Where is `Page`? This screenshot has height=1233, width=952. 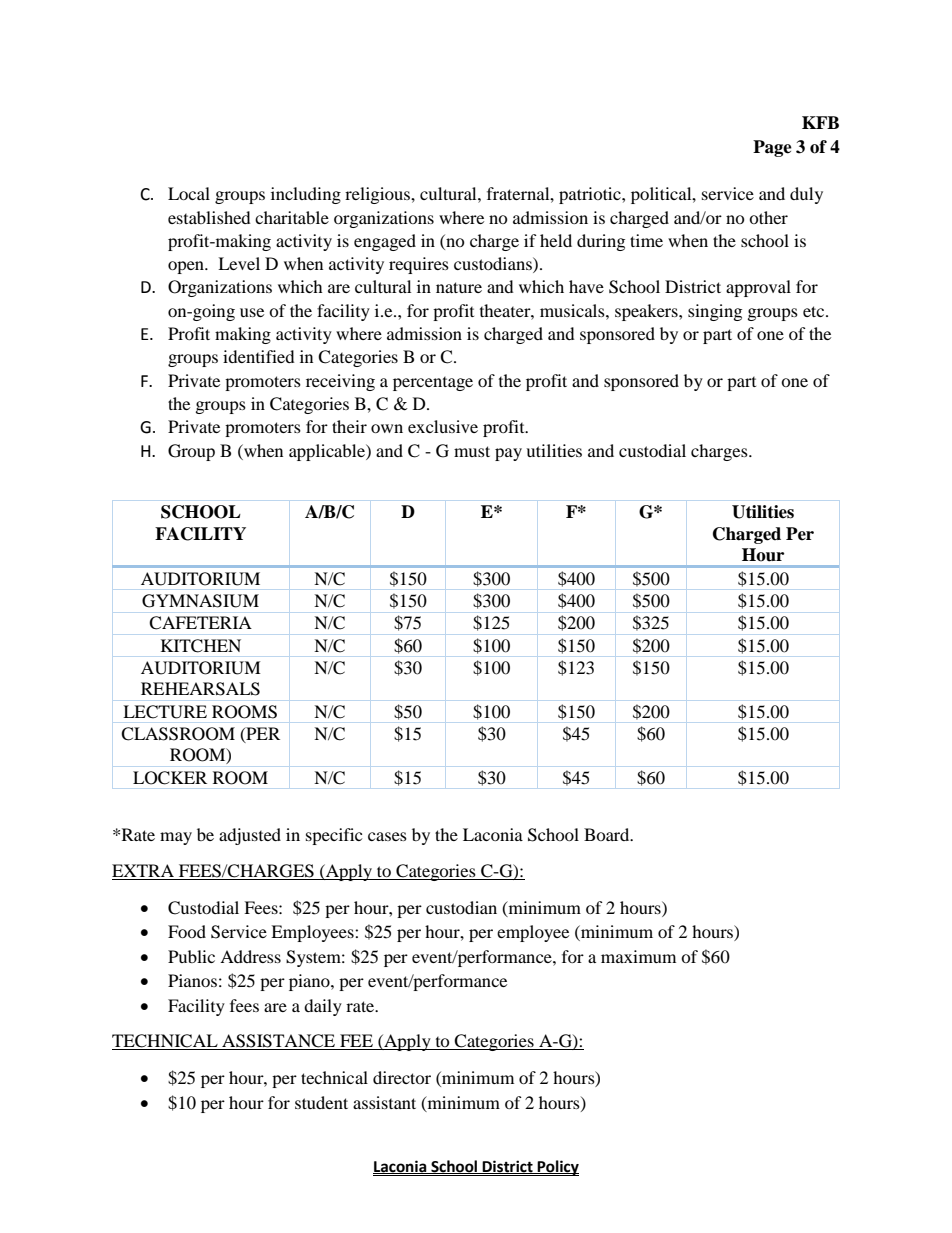
Page is located at coordinates (772, 148).
